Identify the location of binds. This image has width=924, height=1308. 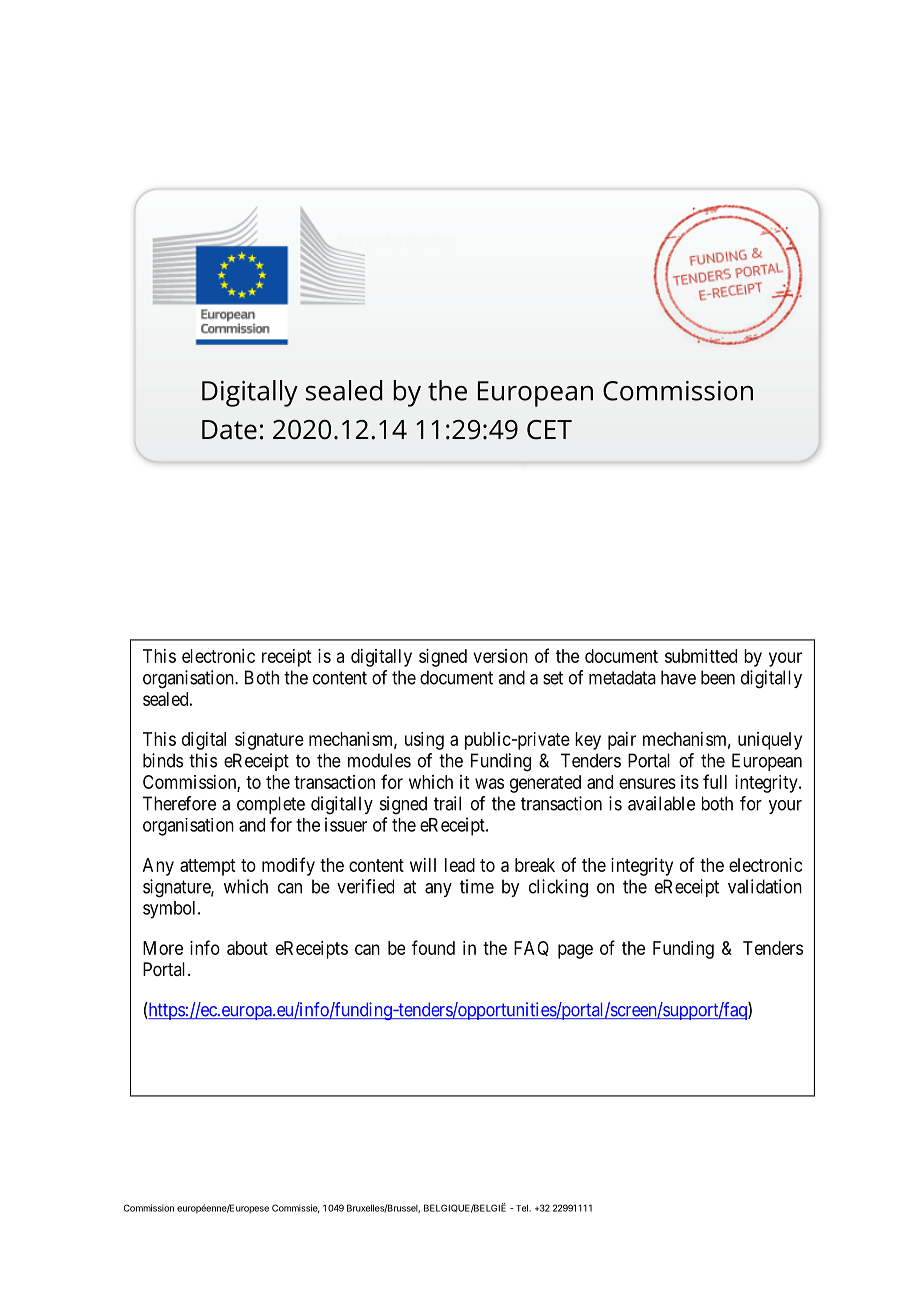
(163, 760).
